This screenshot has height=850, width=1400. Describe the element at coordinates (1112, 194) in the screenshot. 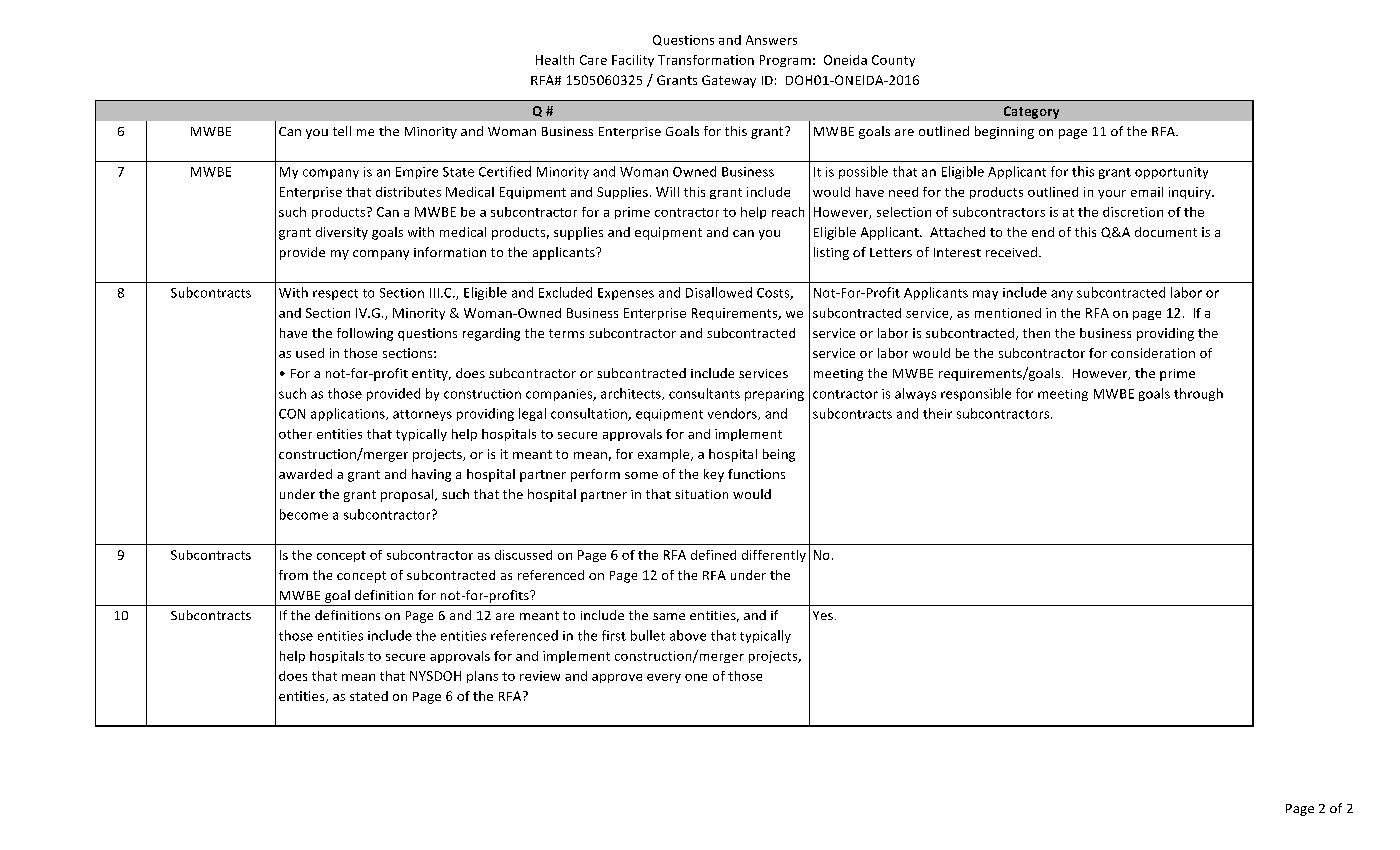

I see `your` at that location.
